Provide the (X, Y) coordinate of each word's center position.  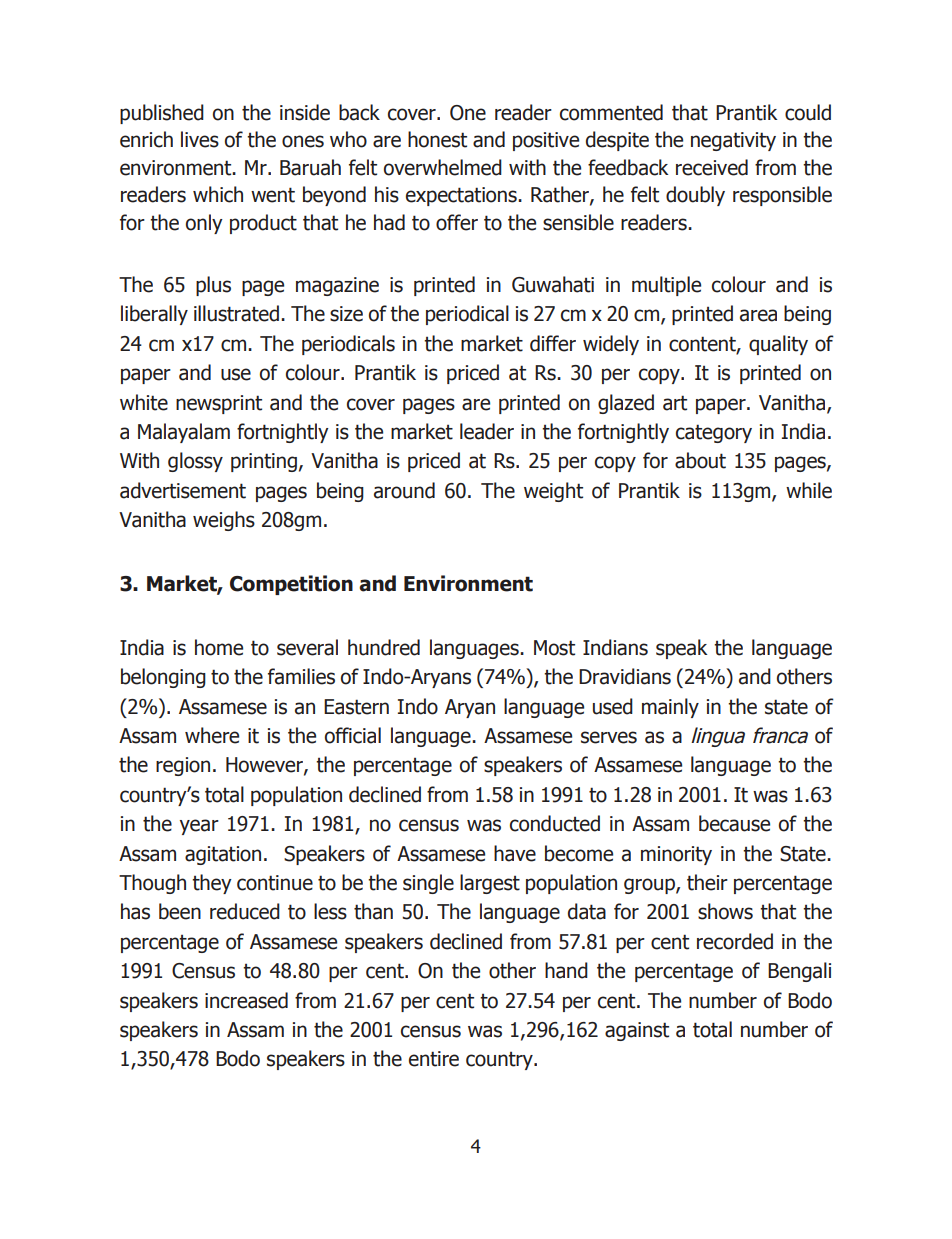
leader (487, 431)
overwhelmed (443, 167)
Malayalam (184, 433)
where (212, 735)
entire (434, 1059)
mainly (670, 708)
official (353, 735)
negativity (733, 141)
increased (246, 1000)
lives (200, 139)
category (714, 433)
